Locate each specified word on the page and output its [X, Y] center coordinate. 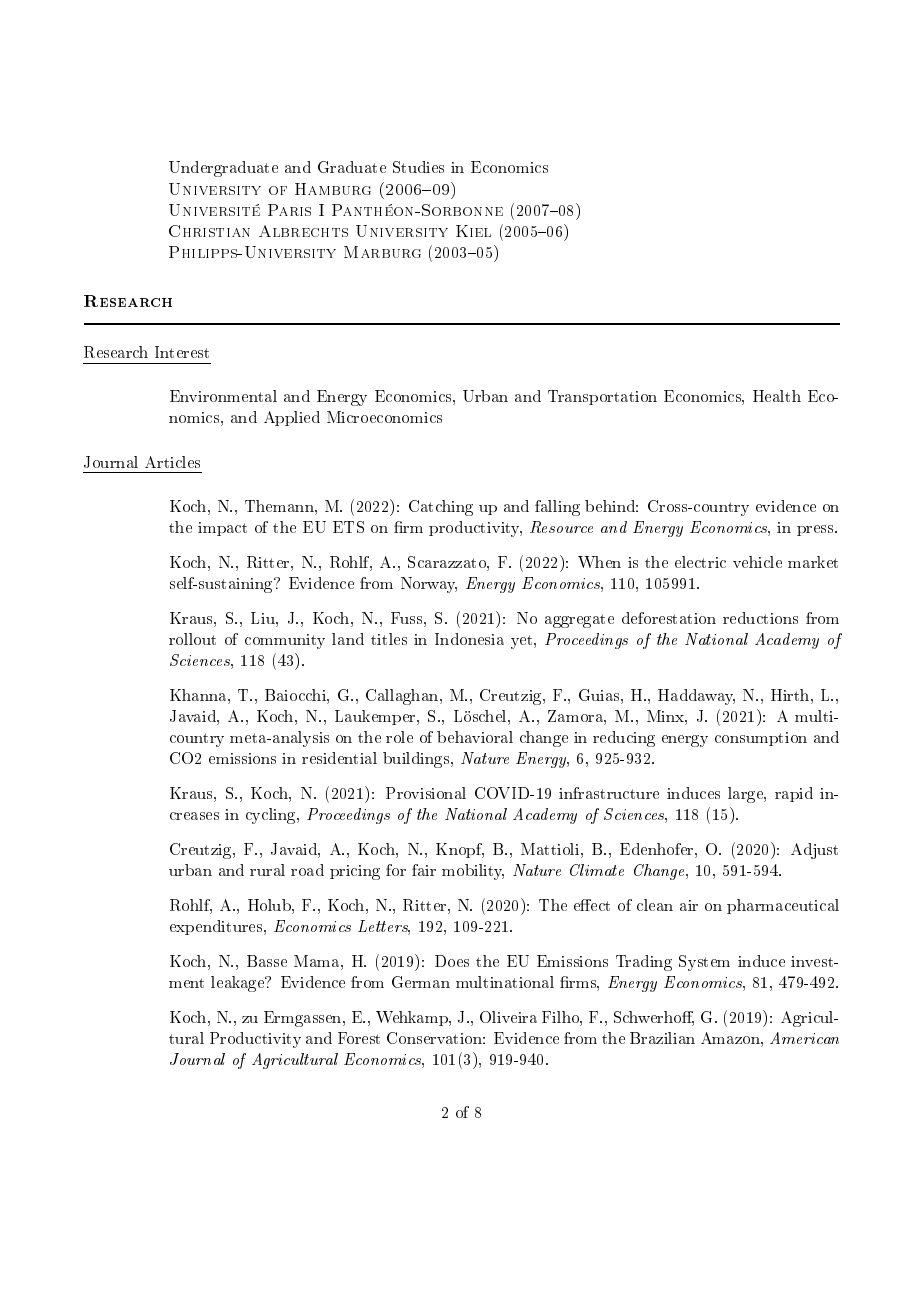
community [285, 641]
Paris [289, 210]
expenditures [217, 927]
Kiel [473, 231]
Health [777, 396]
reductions [760, 618]
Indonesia [469, 639]
